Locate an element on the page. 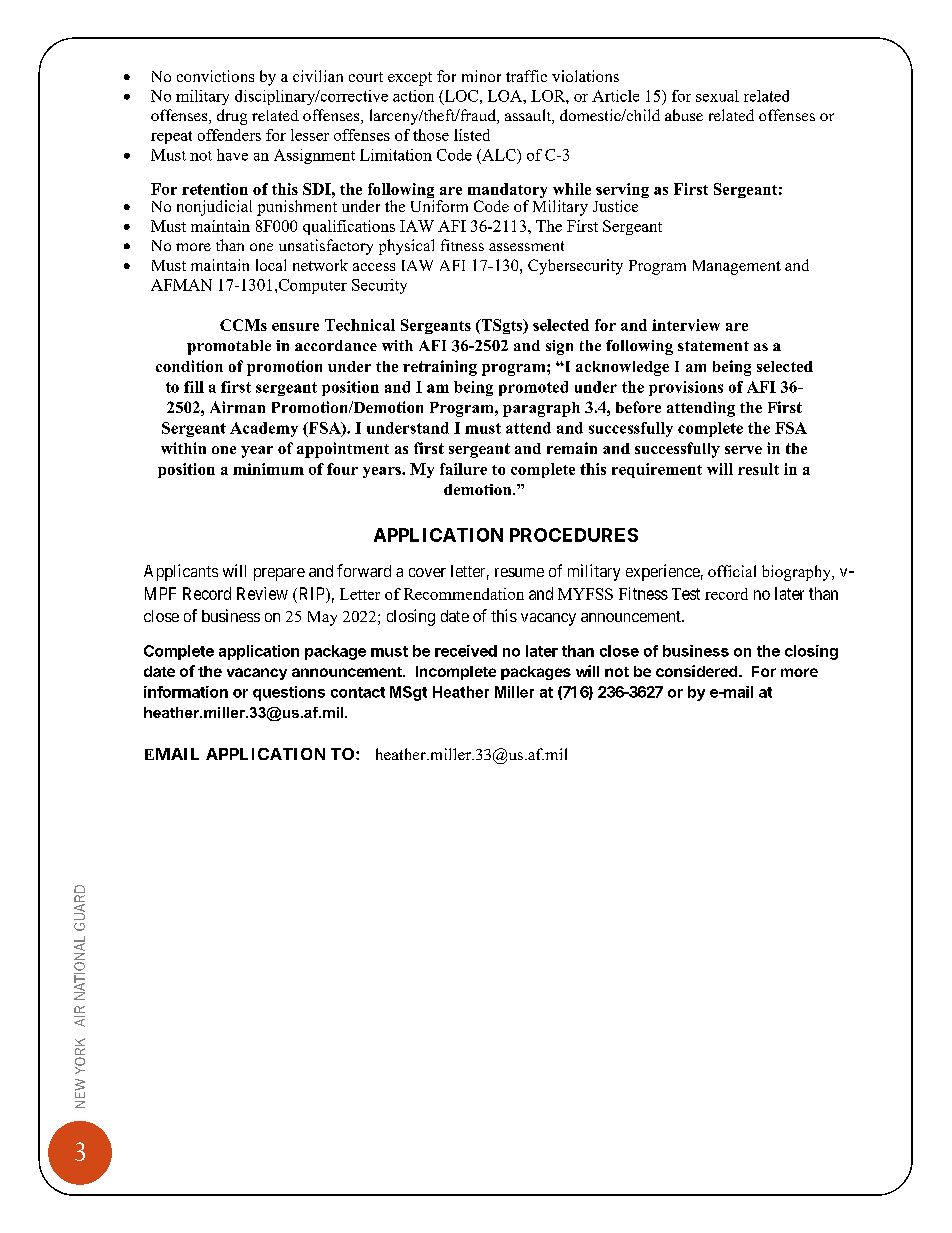 This page has width=952, height=1233. sexual is located at coordinates (717, 96).
